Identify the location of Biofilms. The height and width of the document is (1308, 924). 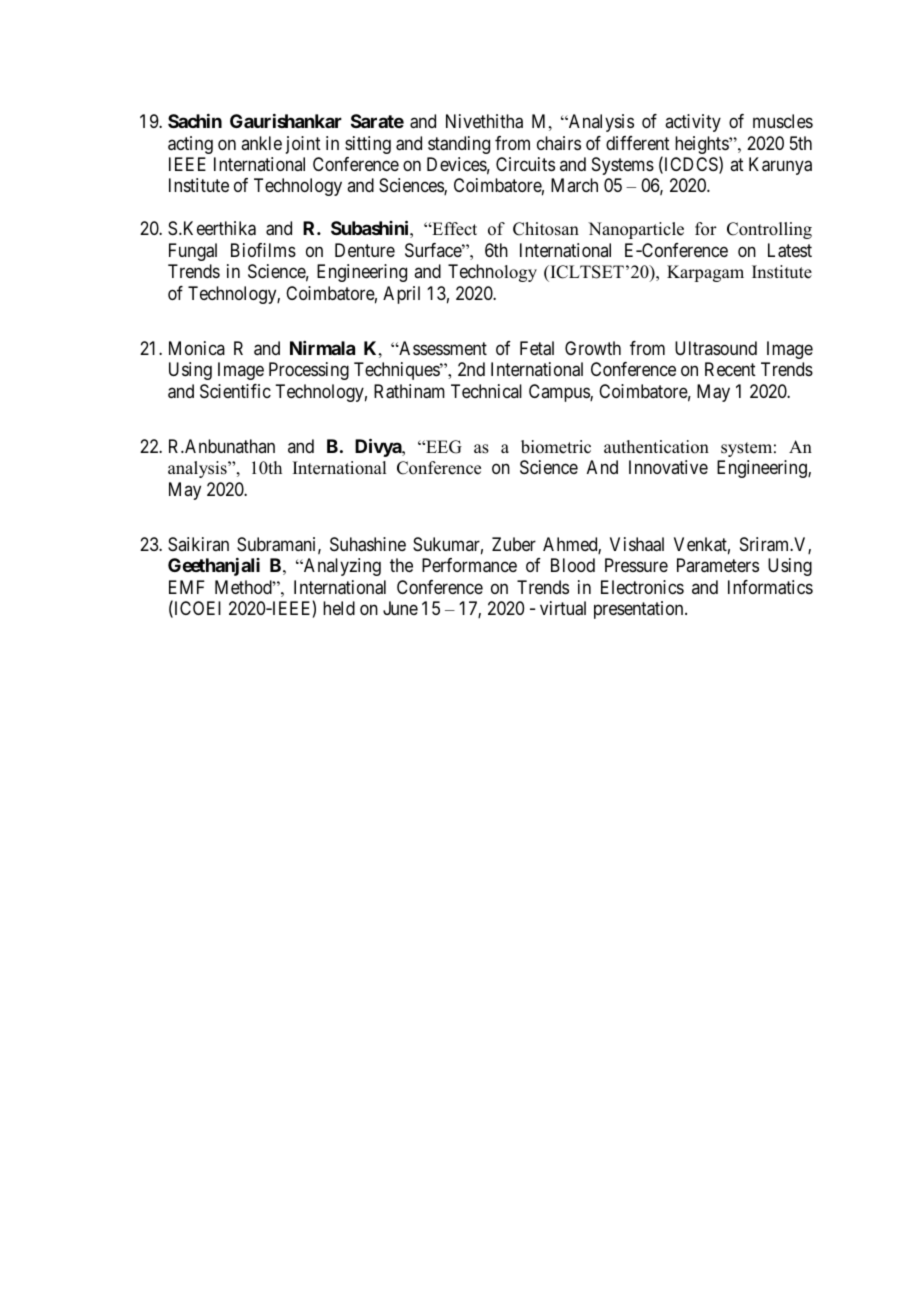
(263, 250).
